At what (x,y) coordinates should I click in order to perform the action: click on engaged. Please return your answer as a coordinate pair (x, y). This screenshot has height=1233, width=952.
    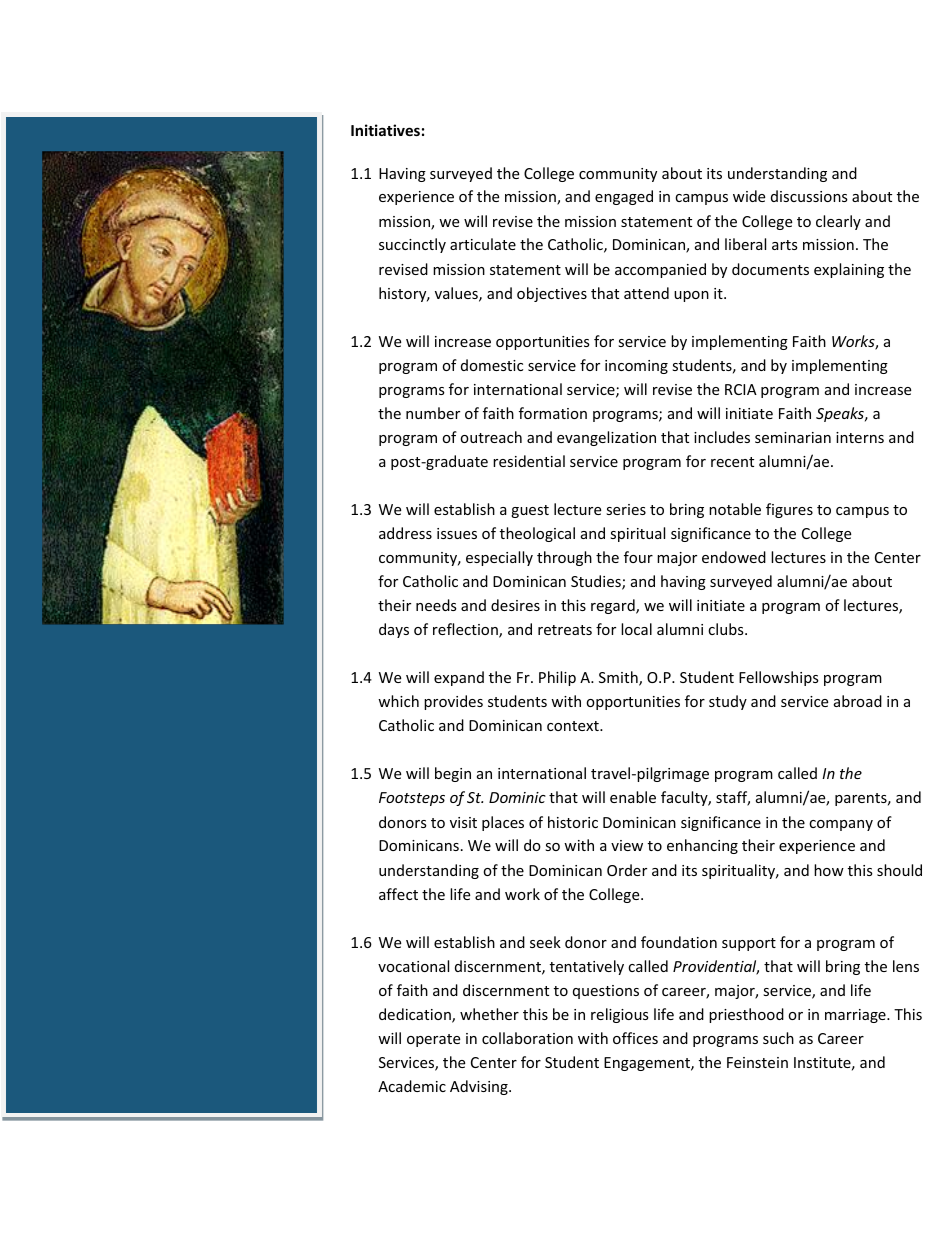
    Looking at the image, I should click on (624, 197).
